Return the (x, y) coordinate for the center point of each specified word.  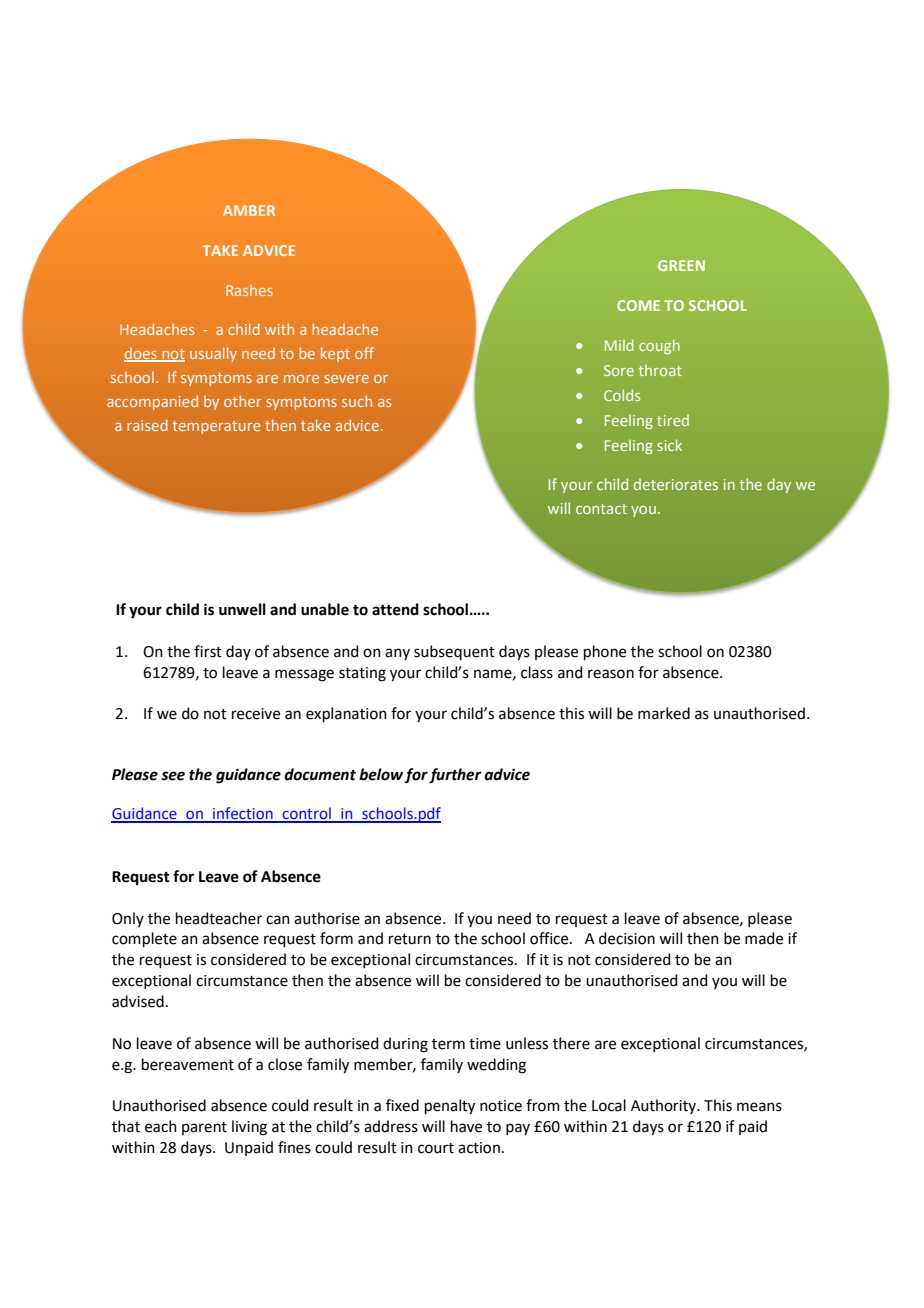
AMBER (249, 210)
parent (204, 1128)
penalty (450, 1107)
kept (335, 354)
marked (664, 713)
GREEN (681, 265)
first (208, 651)
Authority (665, 1106)
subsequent (454, 652)
